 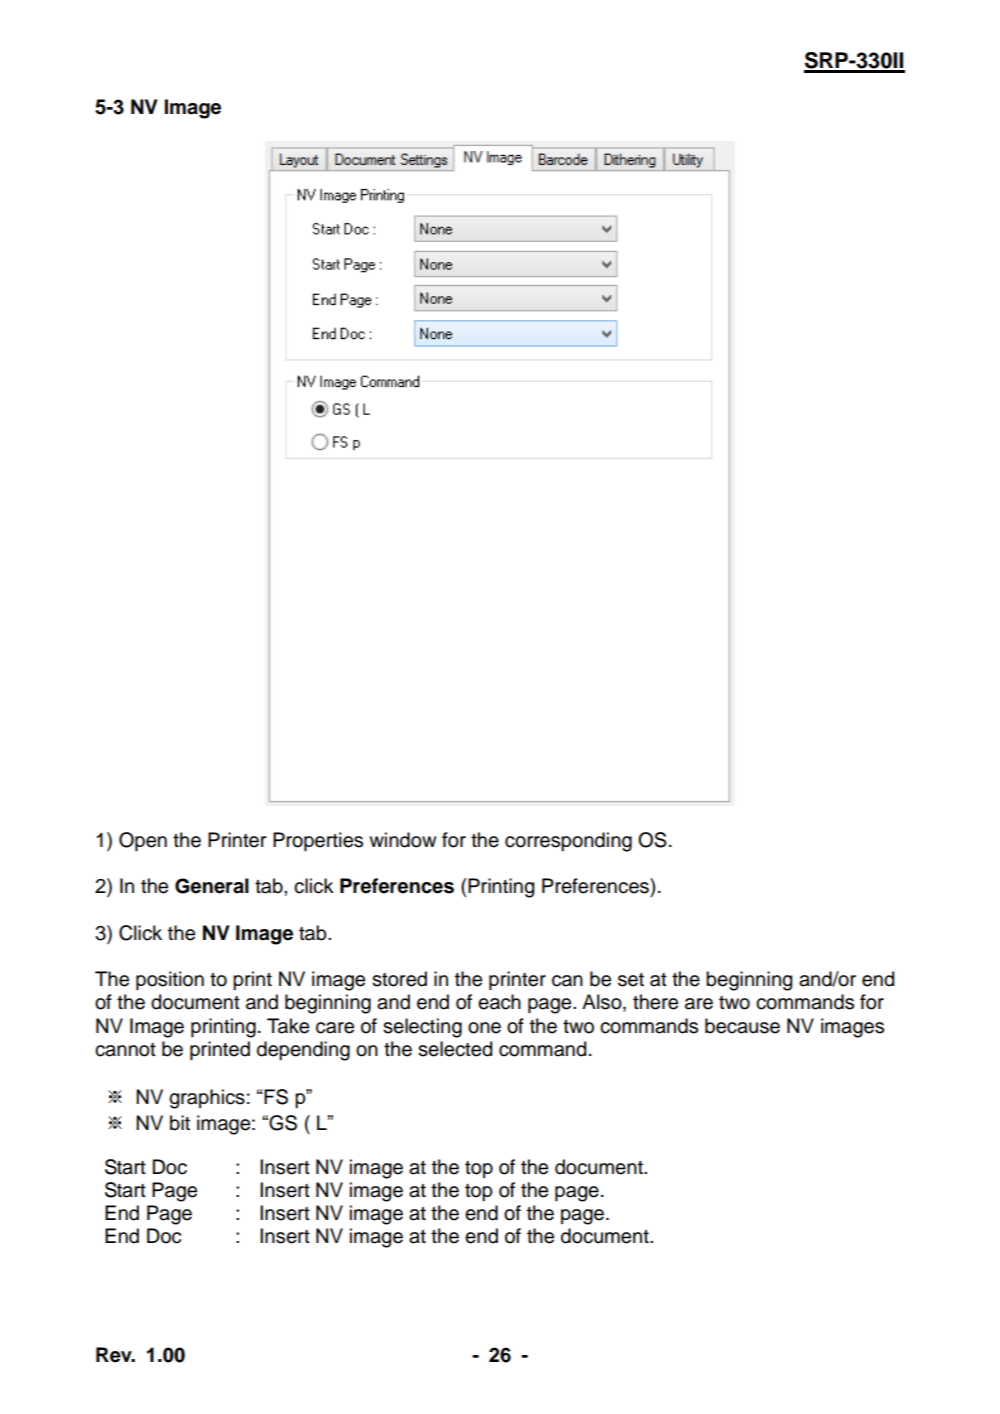 What do you see at coordinates (207, 1099) in the page?
I see `graphics` at bounding box center [207, 1099].
